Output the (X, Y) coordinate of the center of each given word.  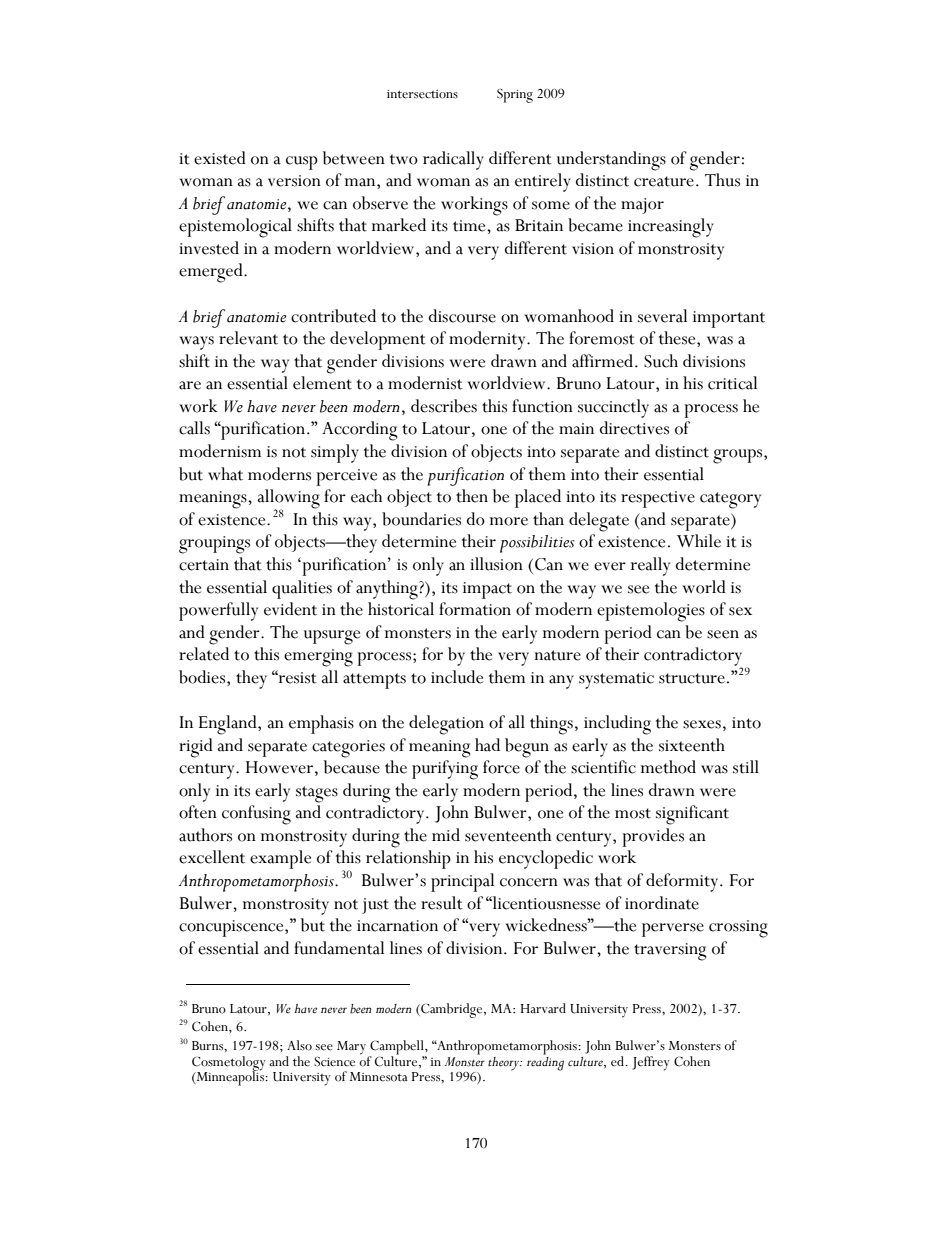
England (229, 725)
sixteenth (692, 745)
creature (664, 181)
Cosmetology (229, 1064)
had (487, 745)
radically (453, 160)
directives (634, 428)
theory (505, 1064)
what (225, 474)
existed (220, 158)
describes (444, 406)
